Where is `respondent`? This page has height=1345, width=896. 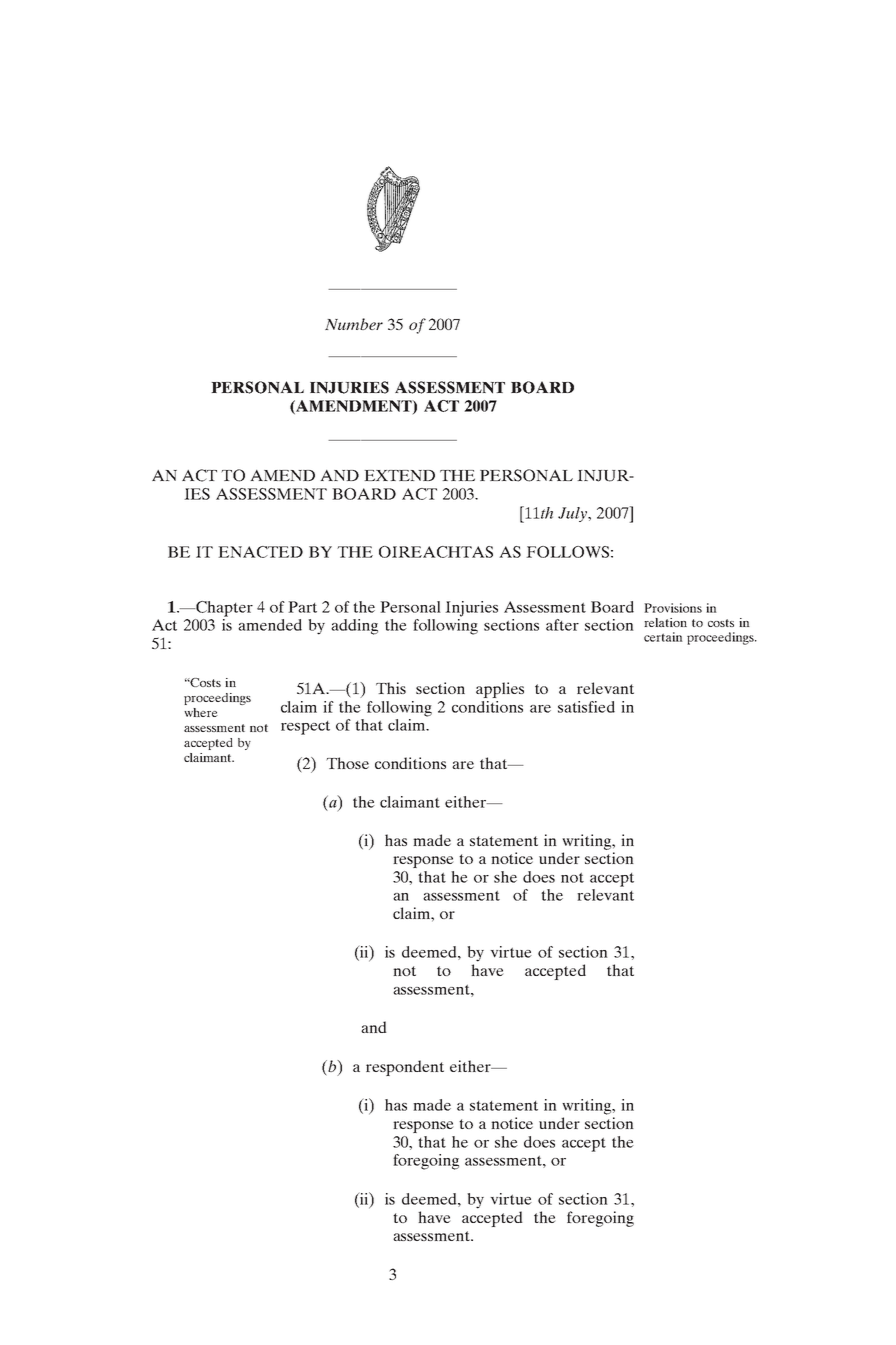
respondent is located at coordinates (405, 1068).
